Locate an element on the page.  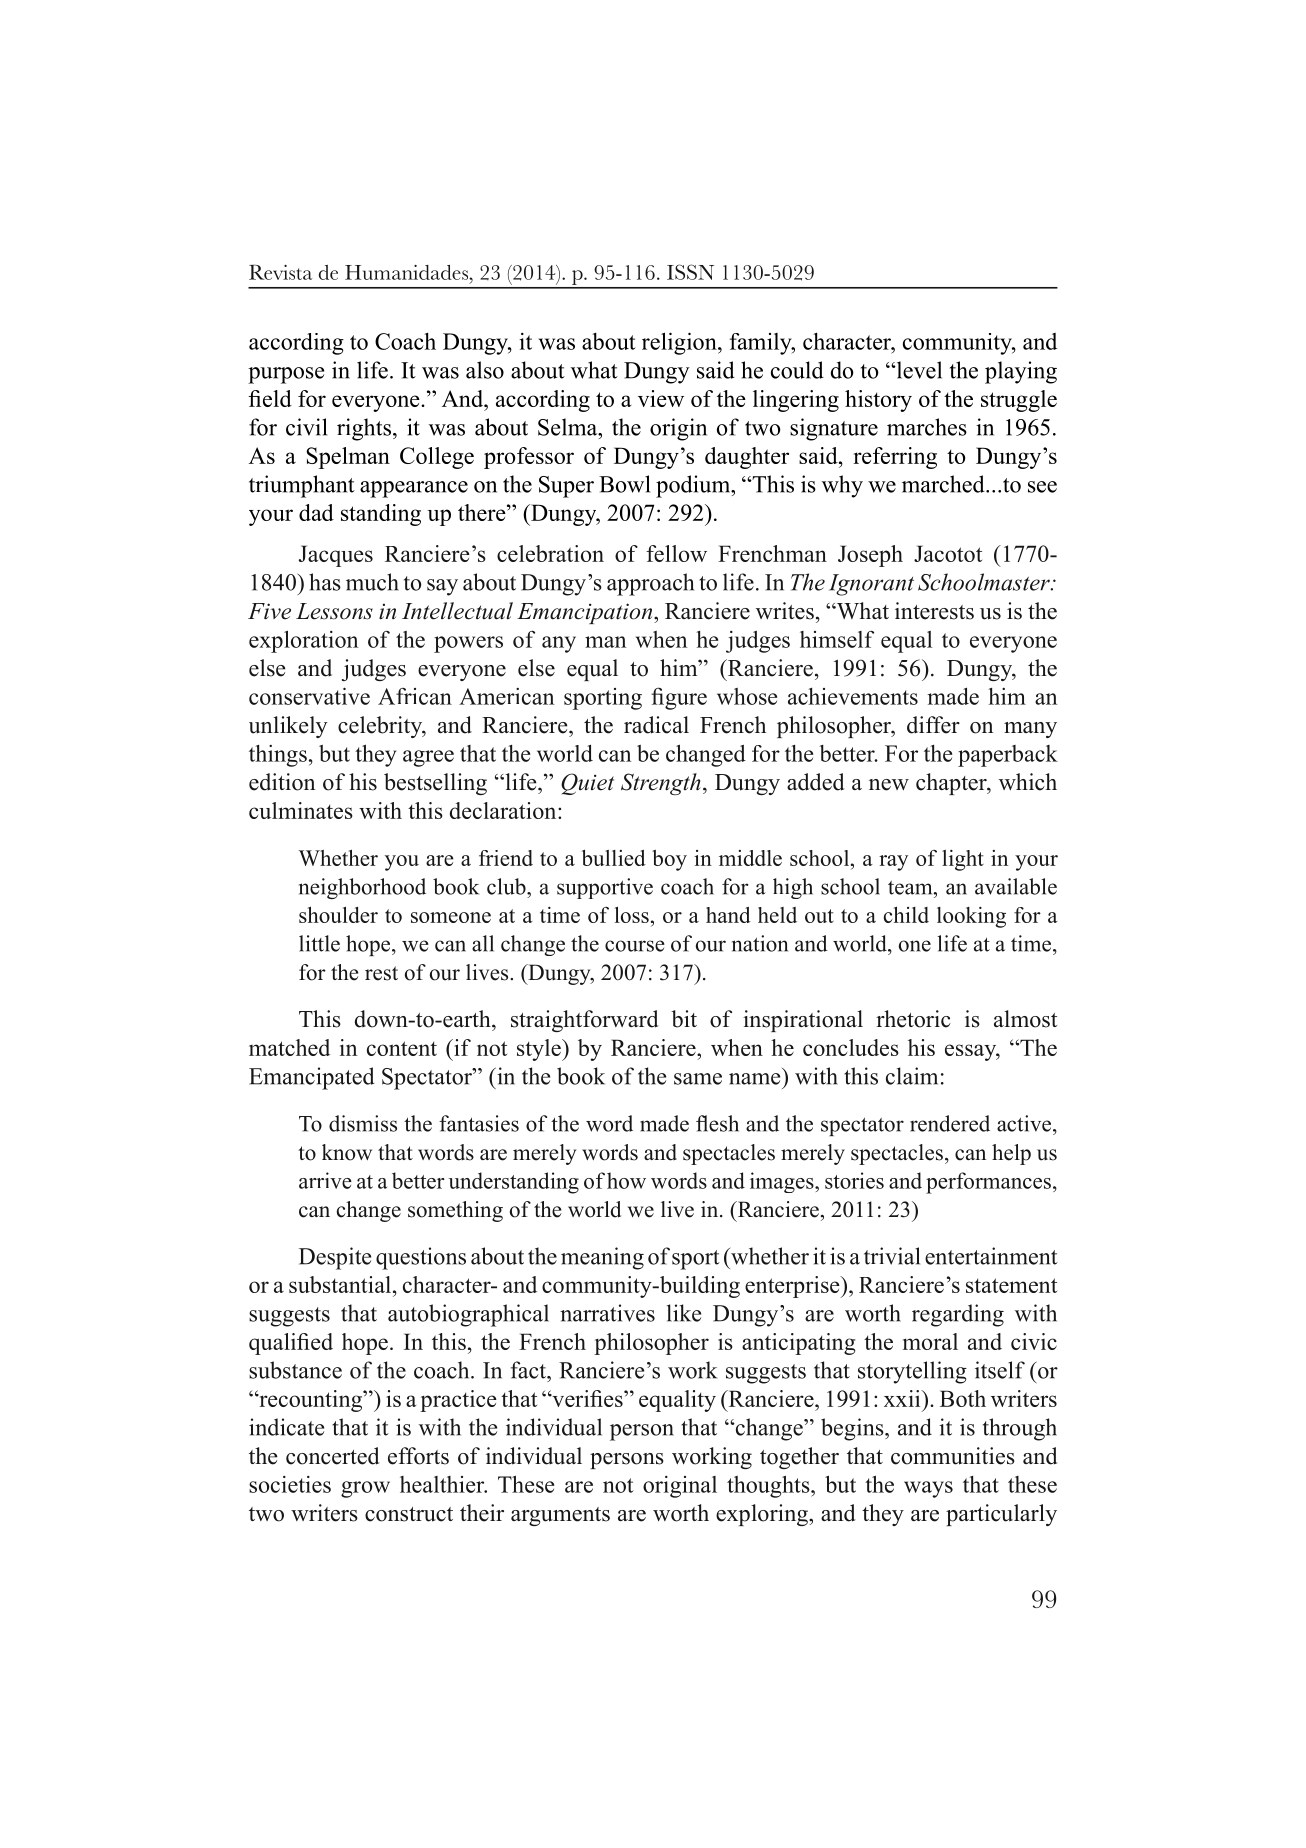
according is located at coordinates (296, 344).
